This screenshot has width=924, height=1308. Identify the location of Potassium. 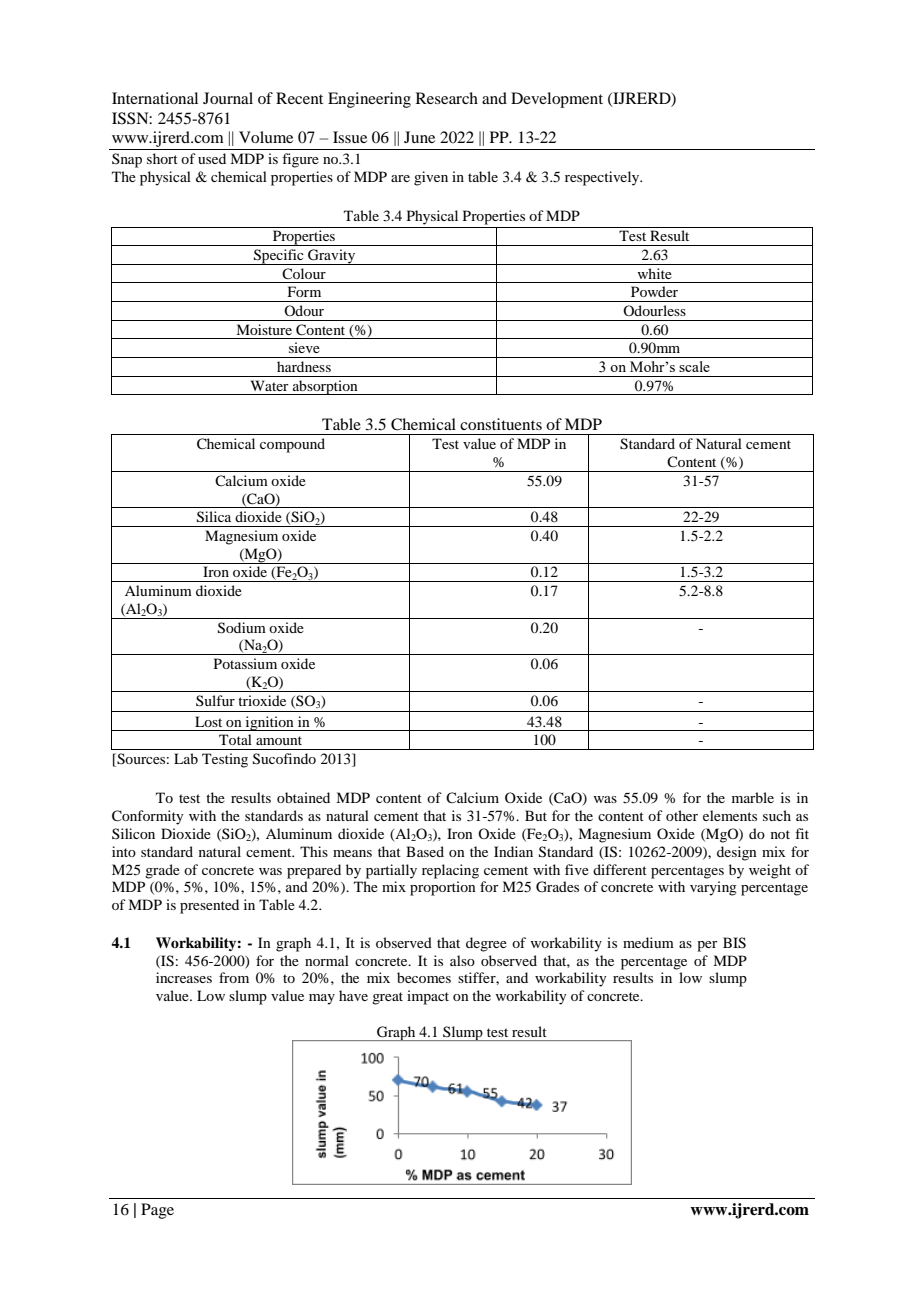
(245, 663).
